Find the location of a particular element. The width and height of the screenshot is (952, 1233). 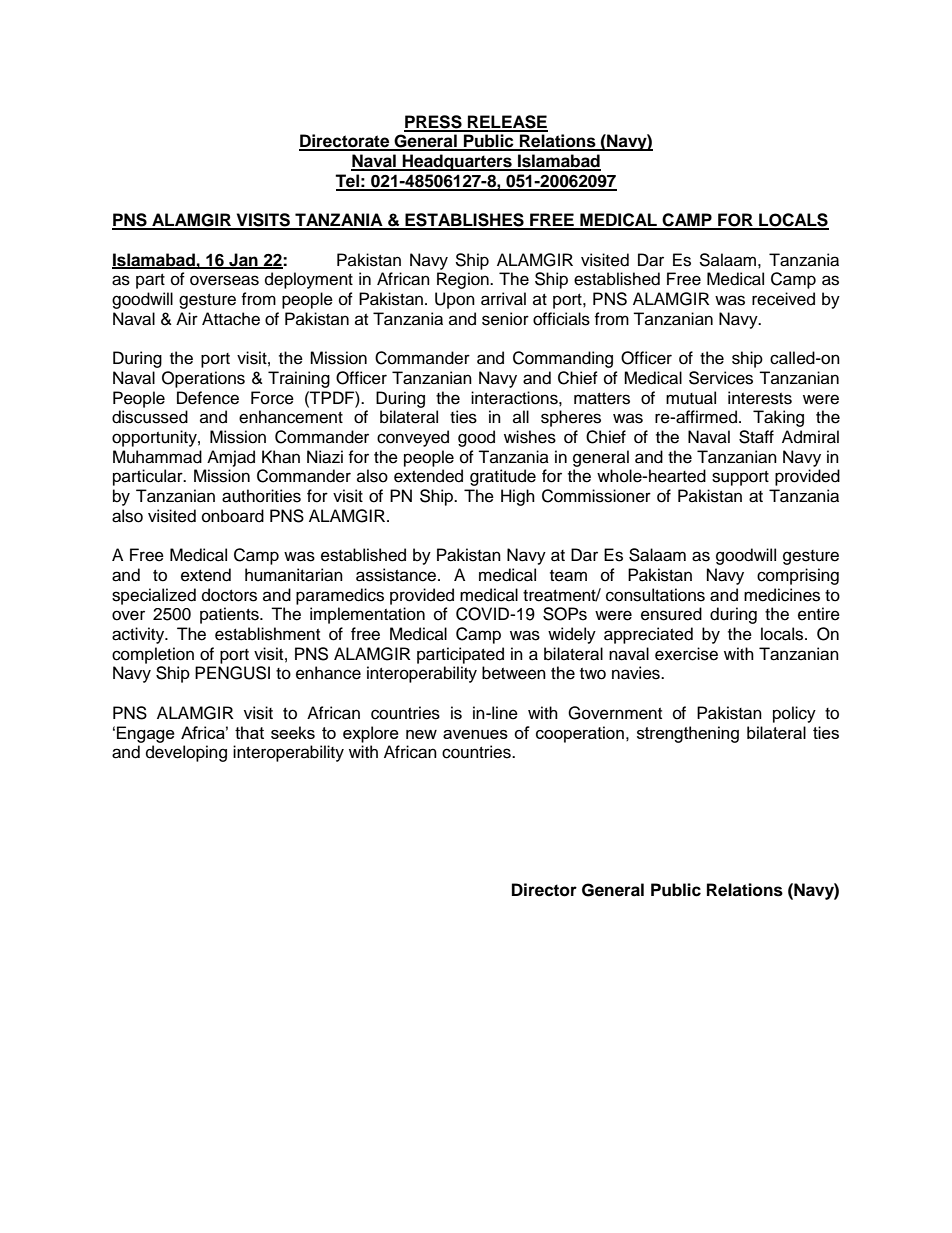

Services is located at coordinates (721, 378).
